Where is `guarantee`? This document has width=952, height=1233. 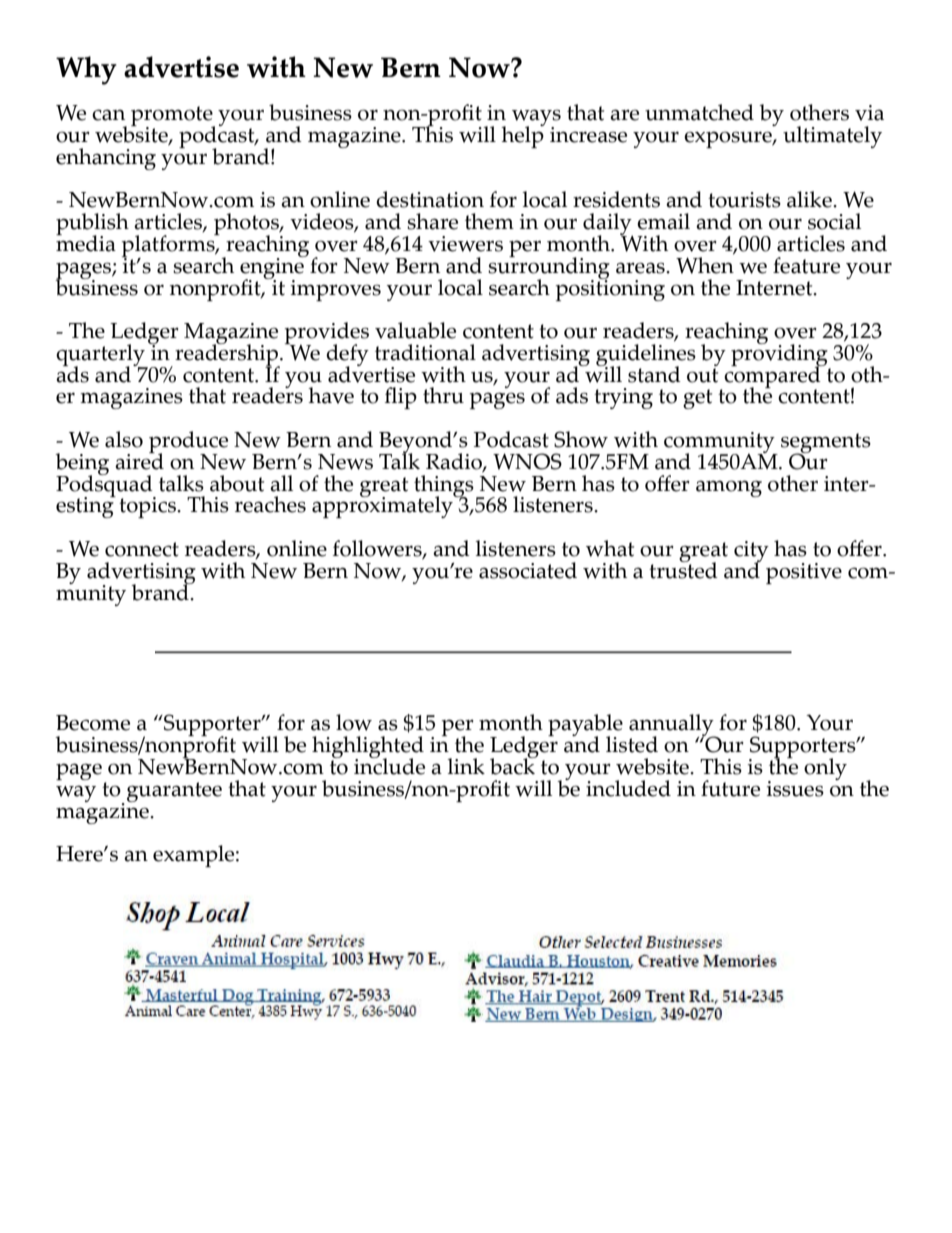 guarantee is located at coordinates (174, 792).
